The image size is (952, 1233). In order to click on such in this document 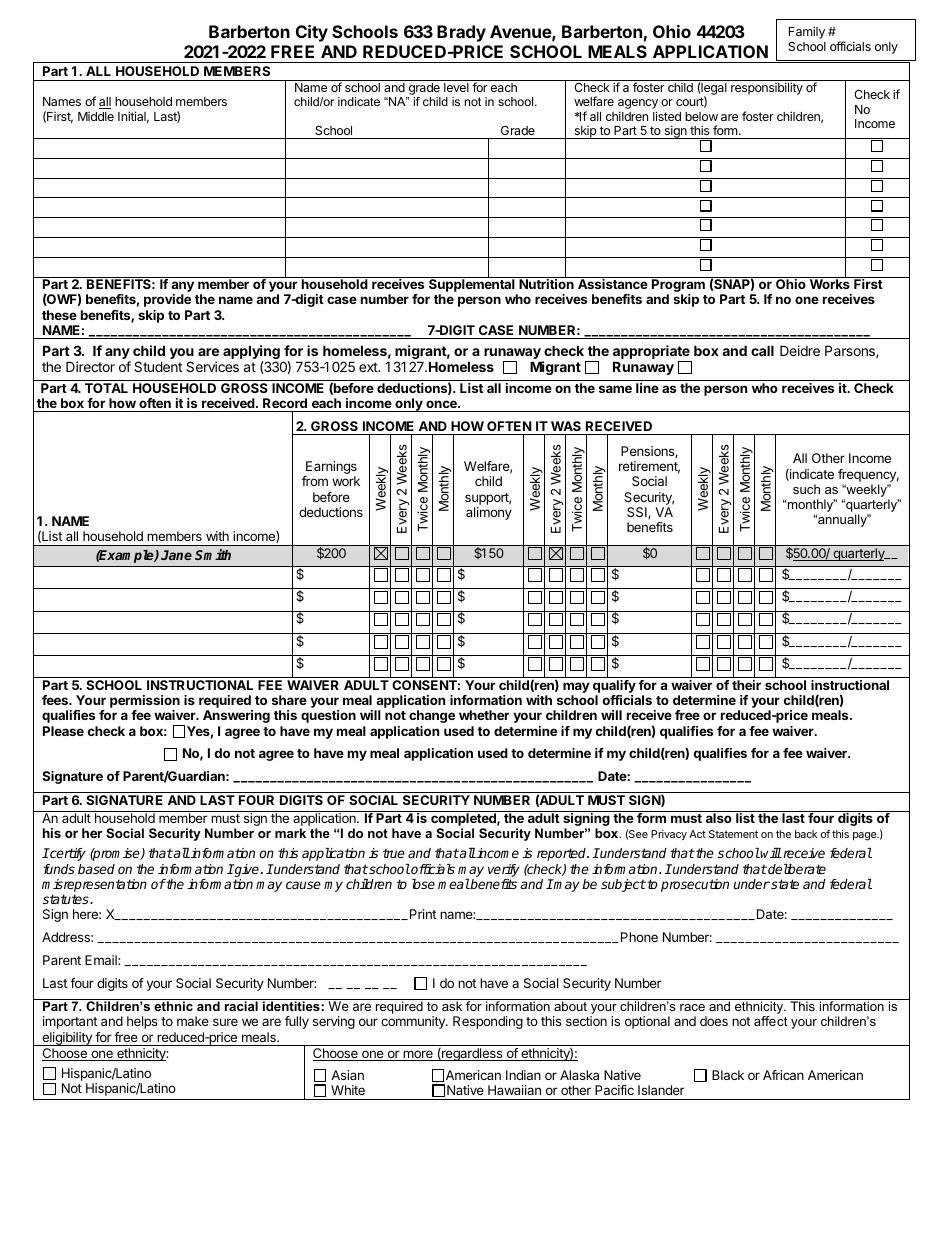, I will do `click(806, 489)`.
